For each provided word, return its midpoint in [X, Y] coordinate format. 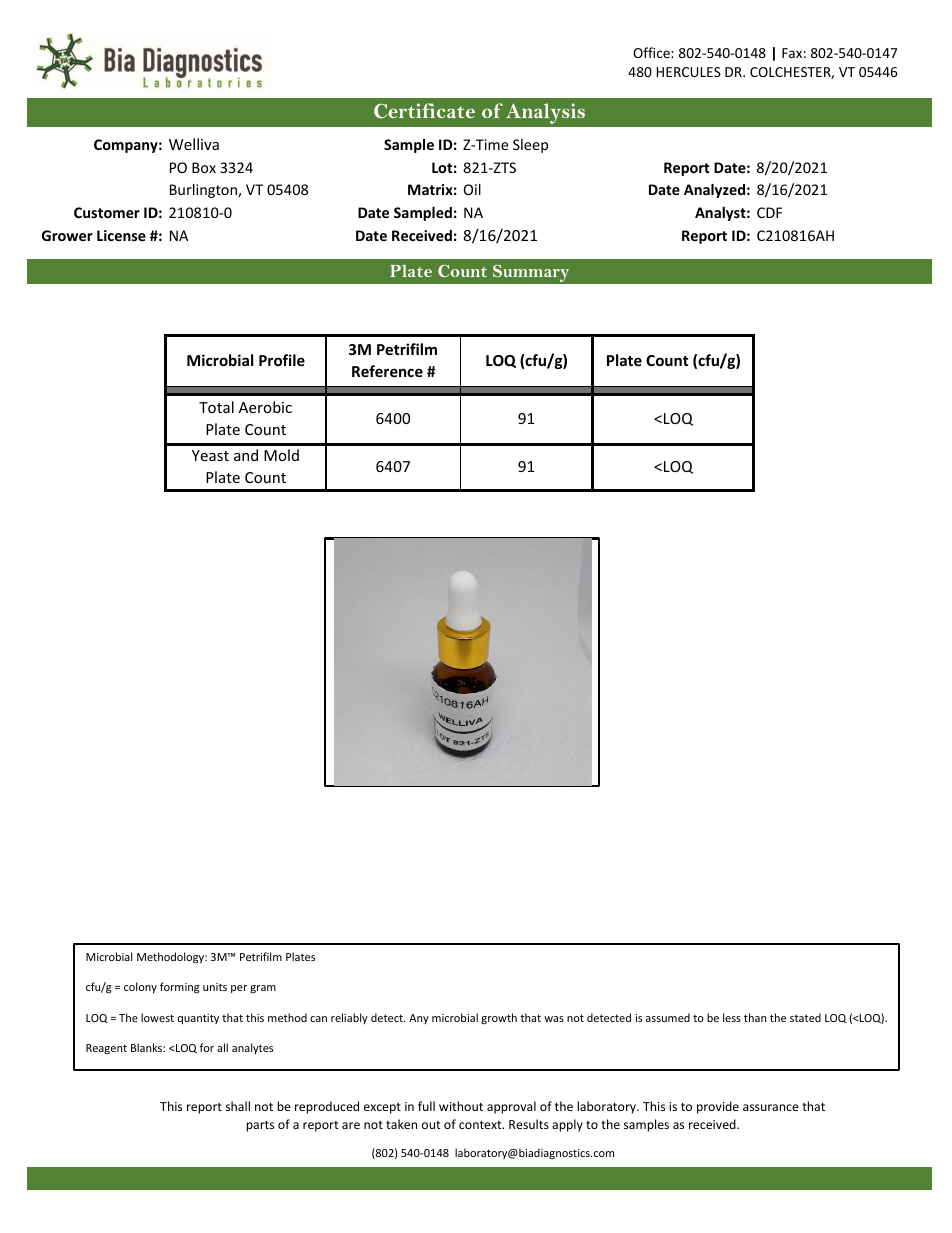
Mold [281, 455]
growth [499, 1018]
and [246, 455]
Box [204, 167]
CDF [769, 212]
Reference [387, 371]
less [732, 1017]
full [426, 1106]
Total [216, 407]
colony [140, 987]
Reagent [106, 1049]
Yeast [210, 455]
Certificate [424, 110]
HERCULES [688, 72]
